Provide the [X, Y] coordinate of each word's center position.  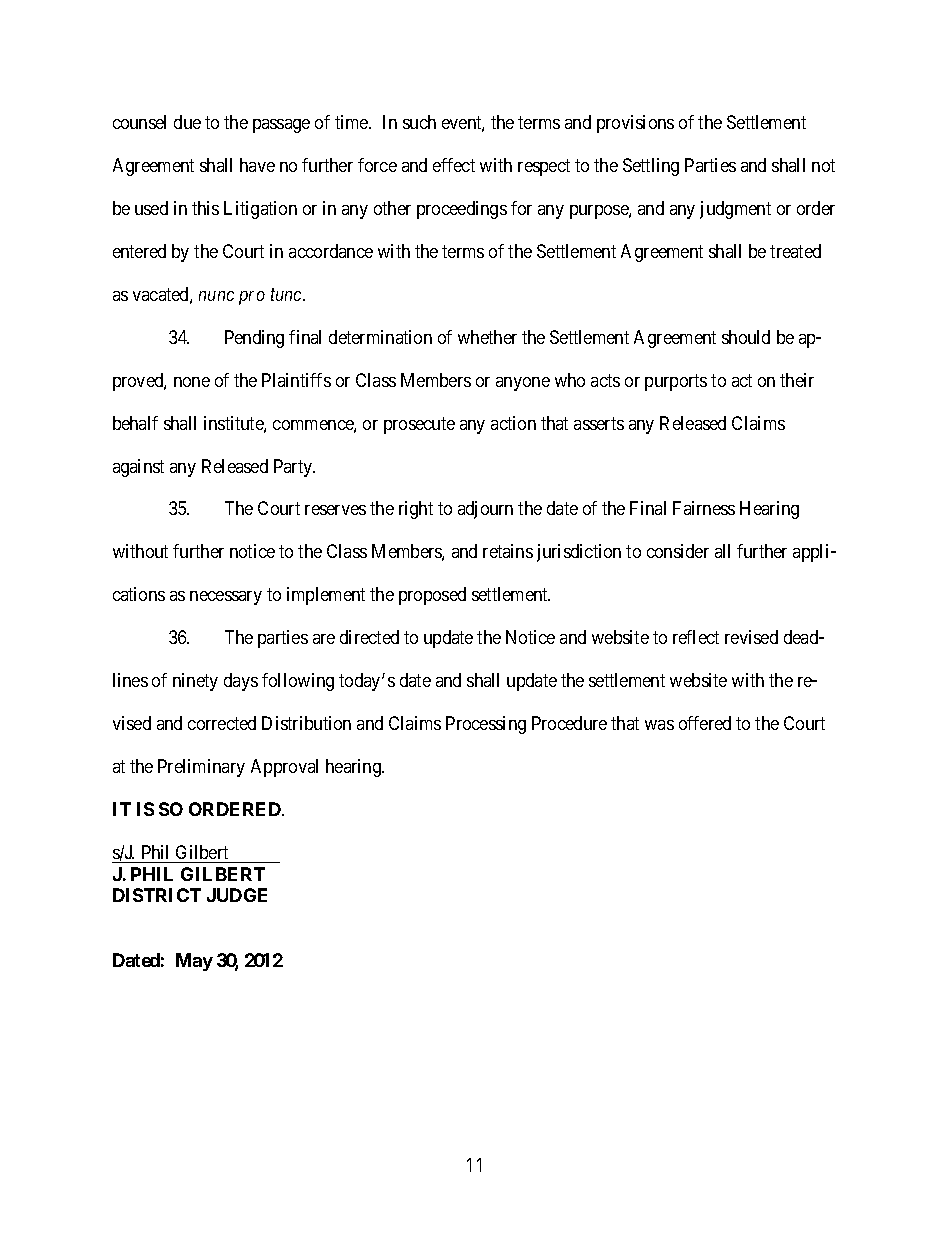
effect [454, 165]
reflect [696, 637]
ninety [195, 682]
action [513, 423]
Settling [651, 167]
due [187, 122]
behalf [135, 423]
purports [676, 382]
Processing [486, 725]
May [194, 962]
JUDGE [237, 895]
